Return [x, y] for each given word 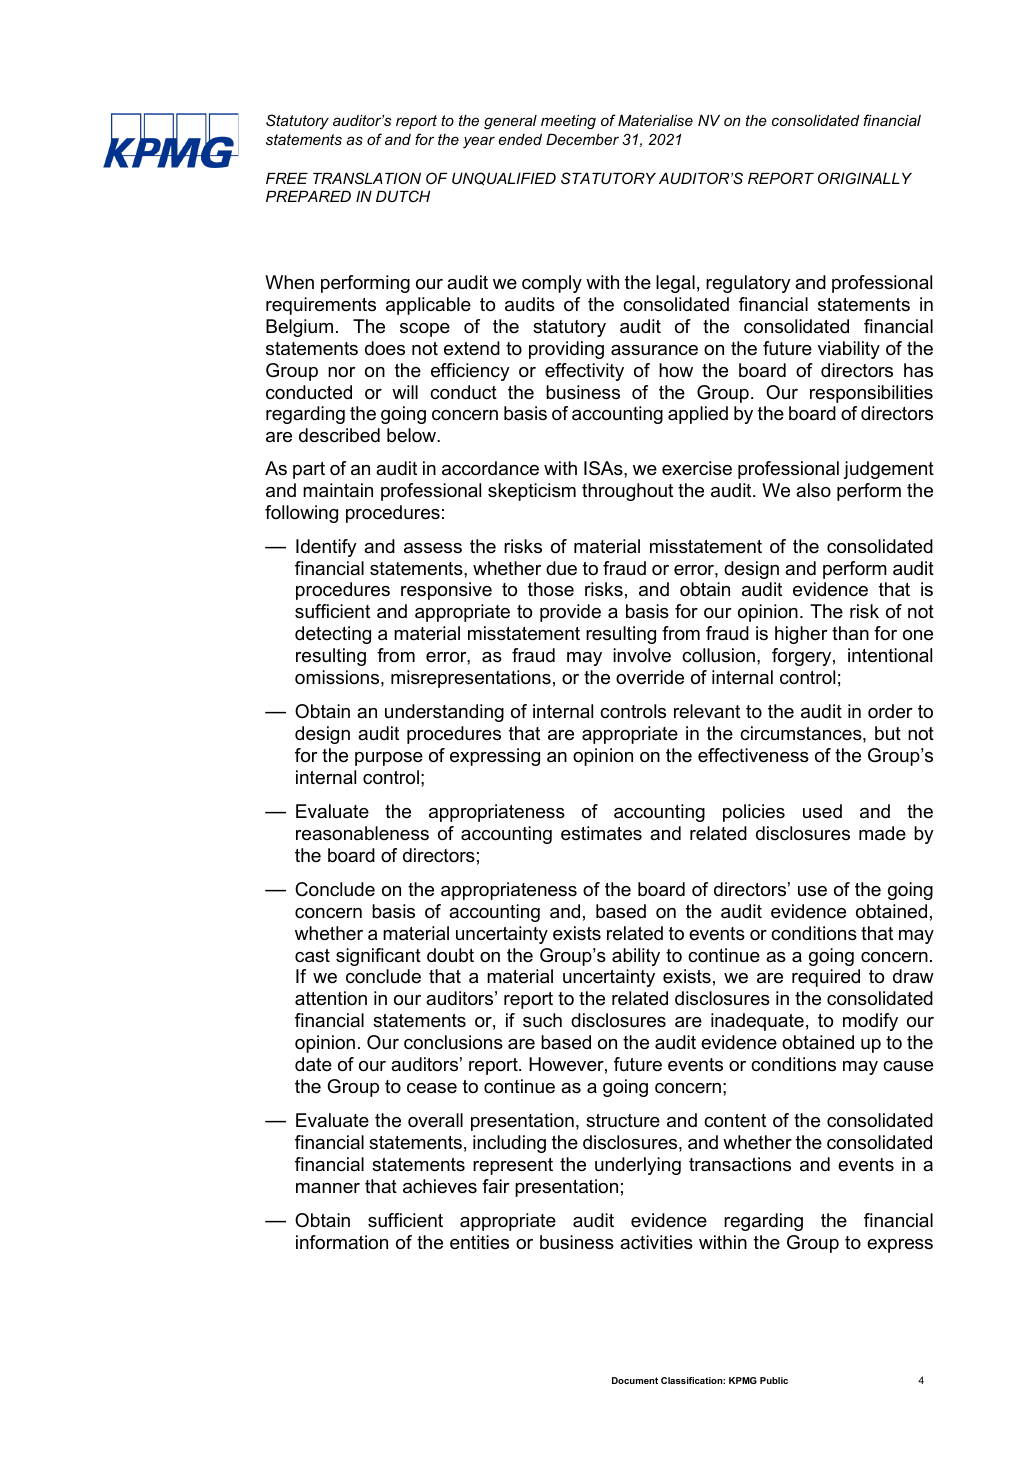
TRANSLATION [367, 178]
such [542, 1020]
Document [635, 1380]
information [342, 1242]
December [582, 139]
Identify [326, 548]
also [813, 490]
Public [774, 1380]
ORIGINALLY [865, 178]
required [826, 978]
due [561, 568]
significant [378, 957]
